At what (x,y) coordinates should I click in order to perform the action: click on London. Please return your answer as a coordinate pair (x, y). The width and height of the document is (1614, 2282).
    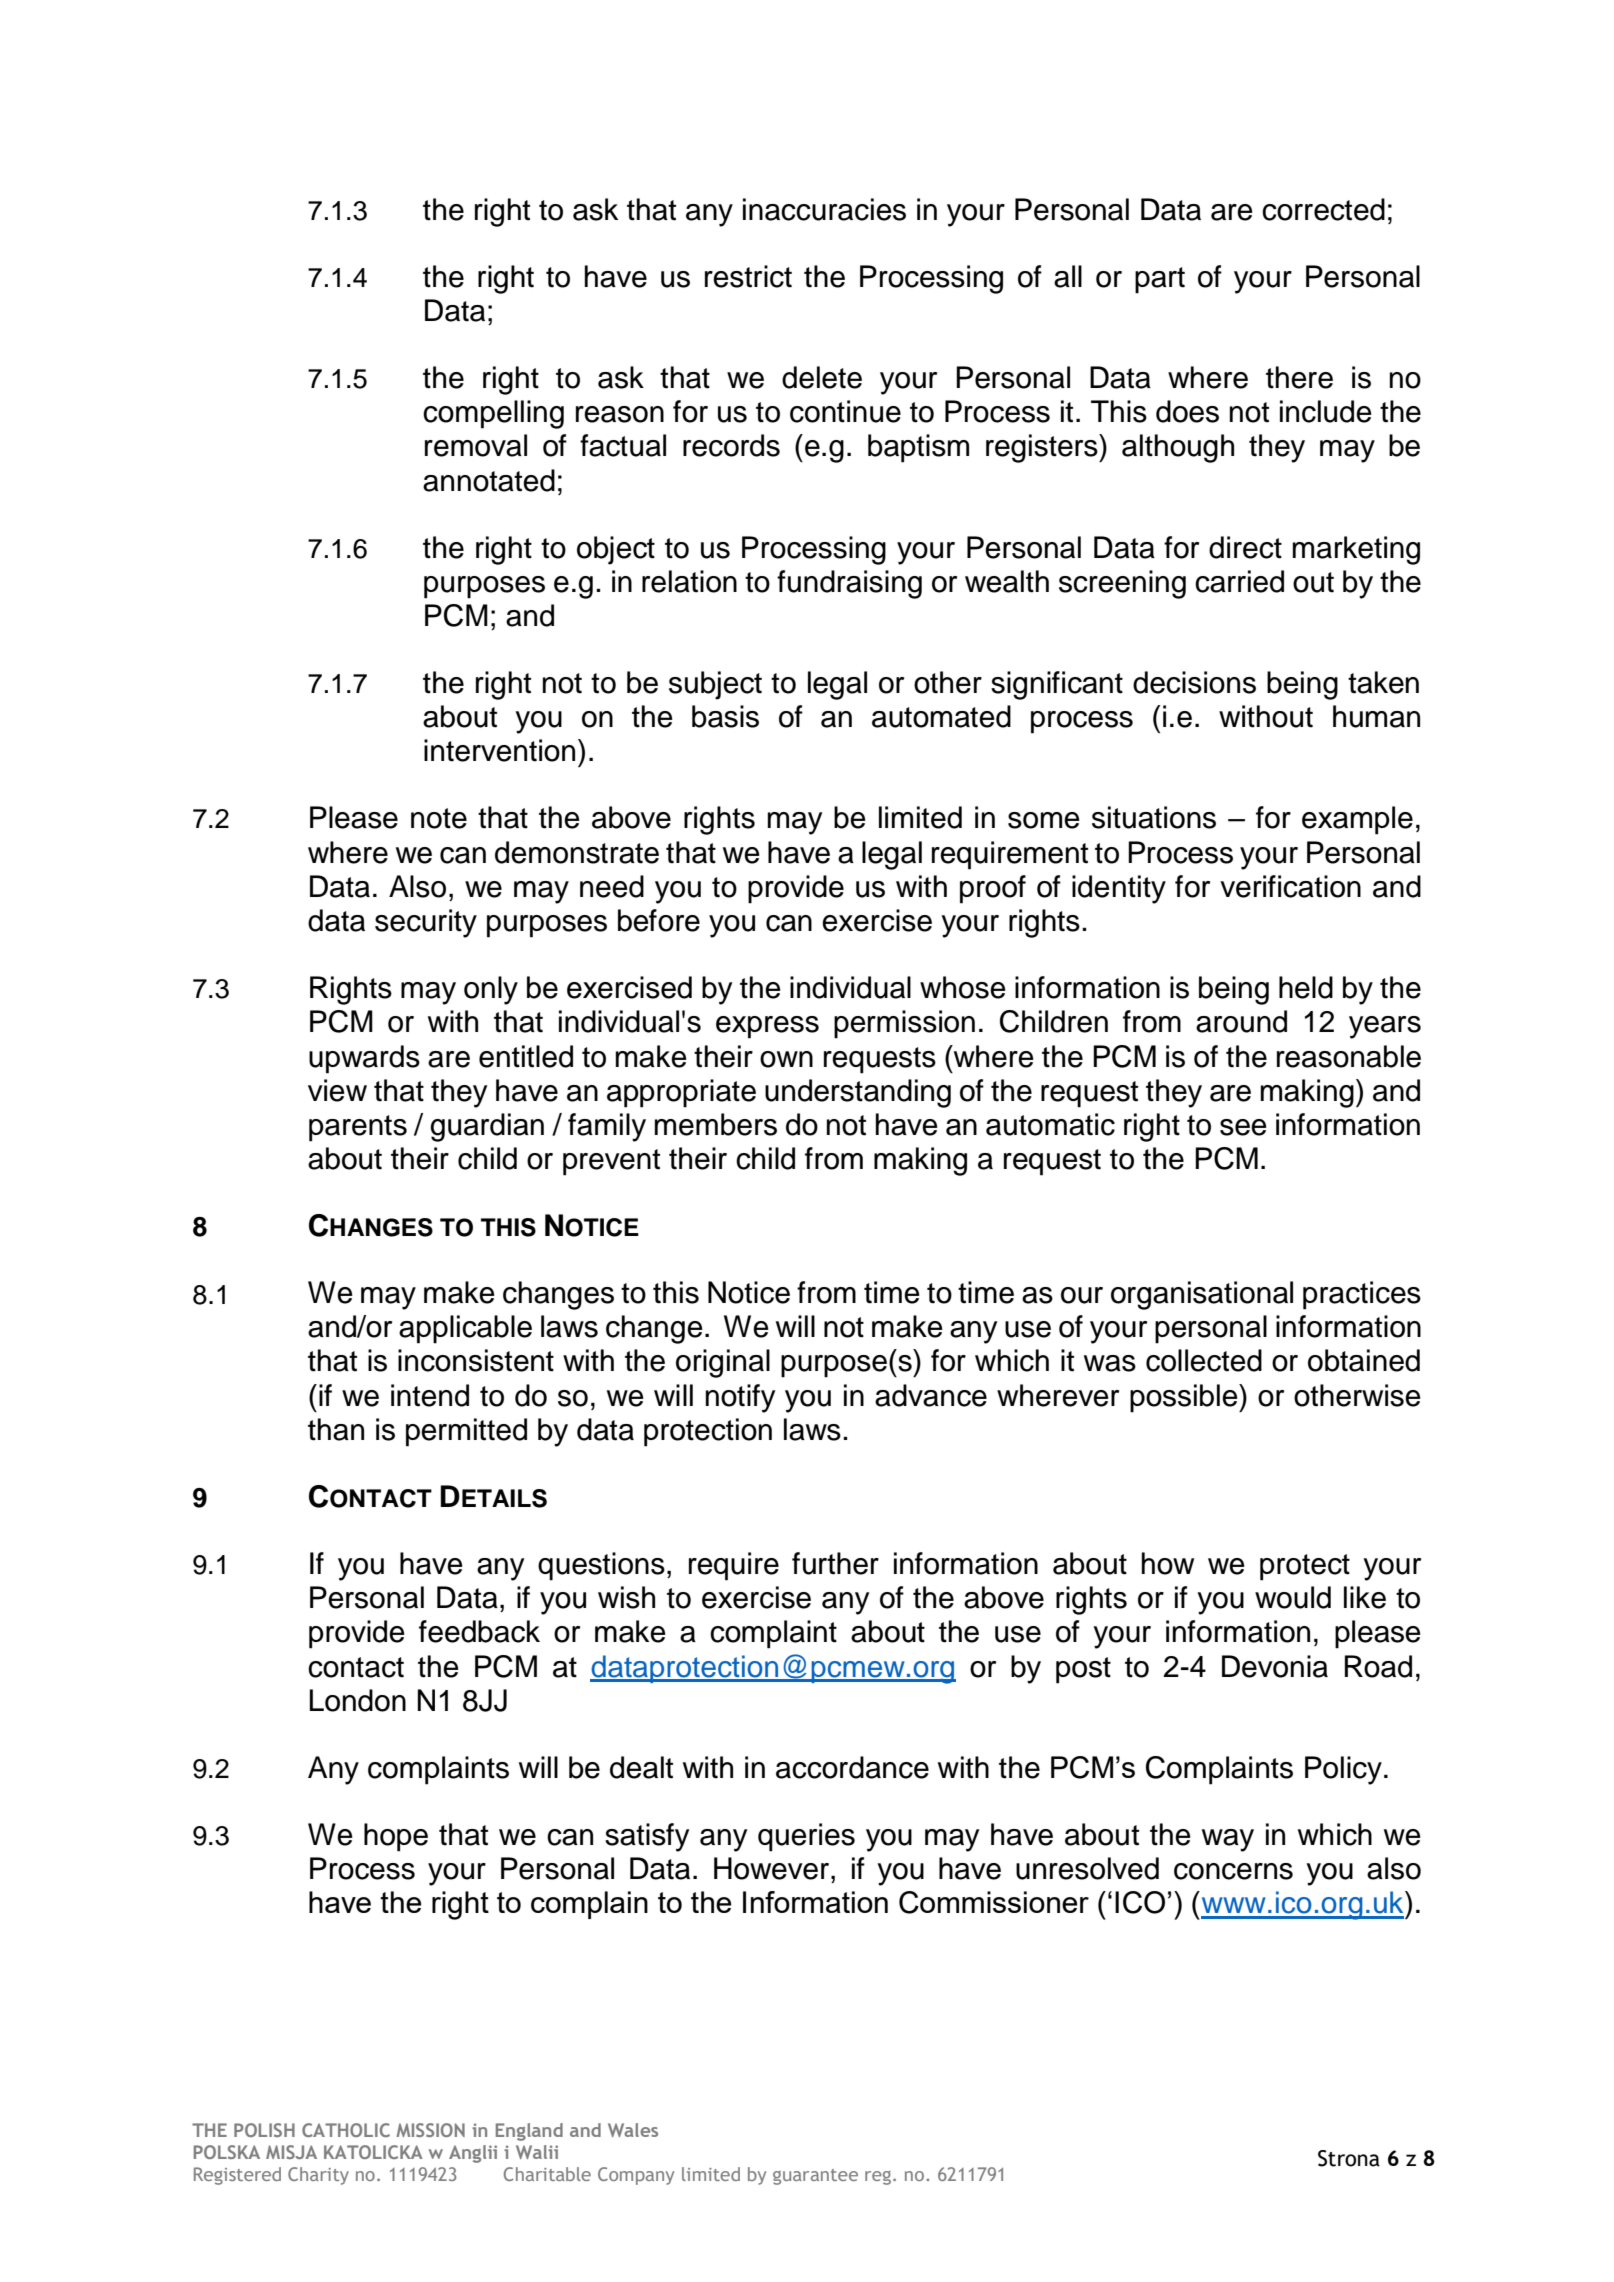
    Looking at the image, I should click on (358, 1700).
